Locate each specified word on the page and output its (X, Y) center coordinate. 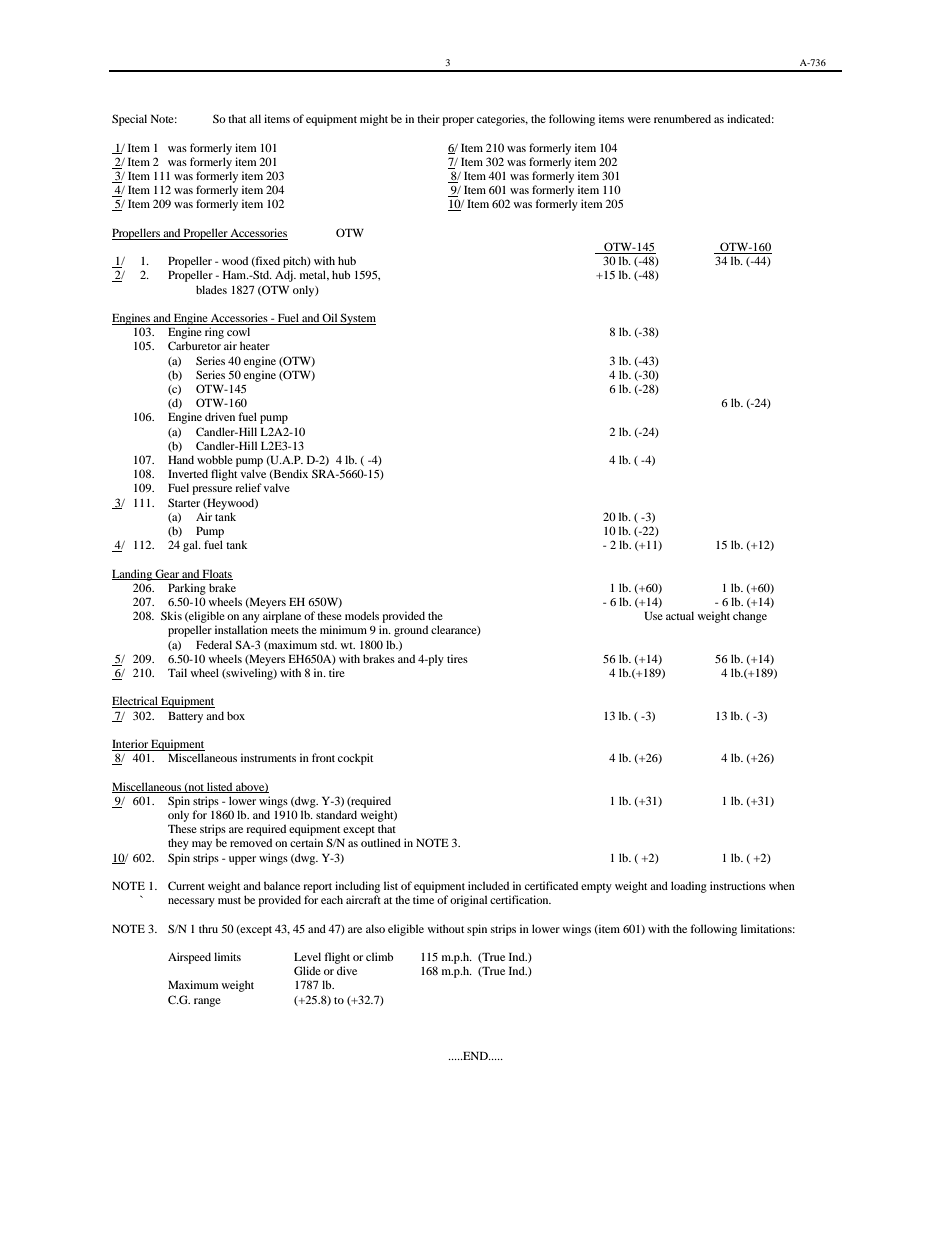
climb (379, 956)
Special (129, 120)
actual (680, 615)
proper (458, 121)
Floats (217, 574)
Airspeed (189, 958)
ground (411, 631)
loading (689, 887)
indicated (750, 118)
